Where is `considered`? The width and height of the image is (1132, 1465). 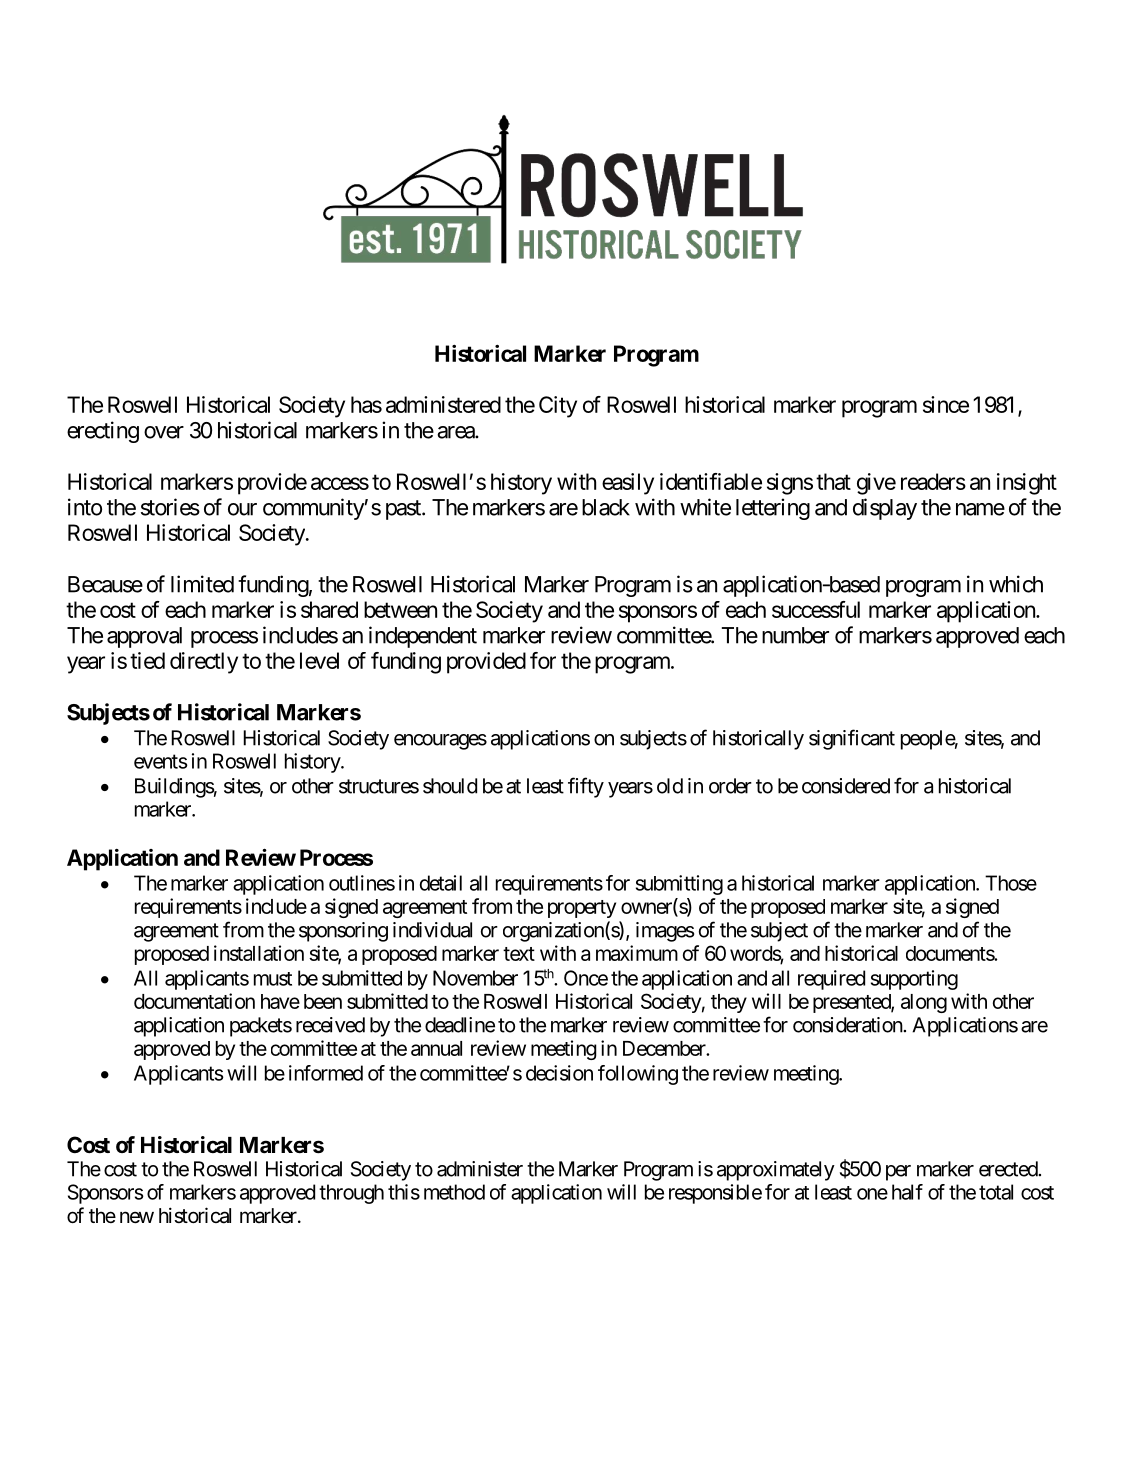 considered is located at coordinates (846, 786).
